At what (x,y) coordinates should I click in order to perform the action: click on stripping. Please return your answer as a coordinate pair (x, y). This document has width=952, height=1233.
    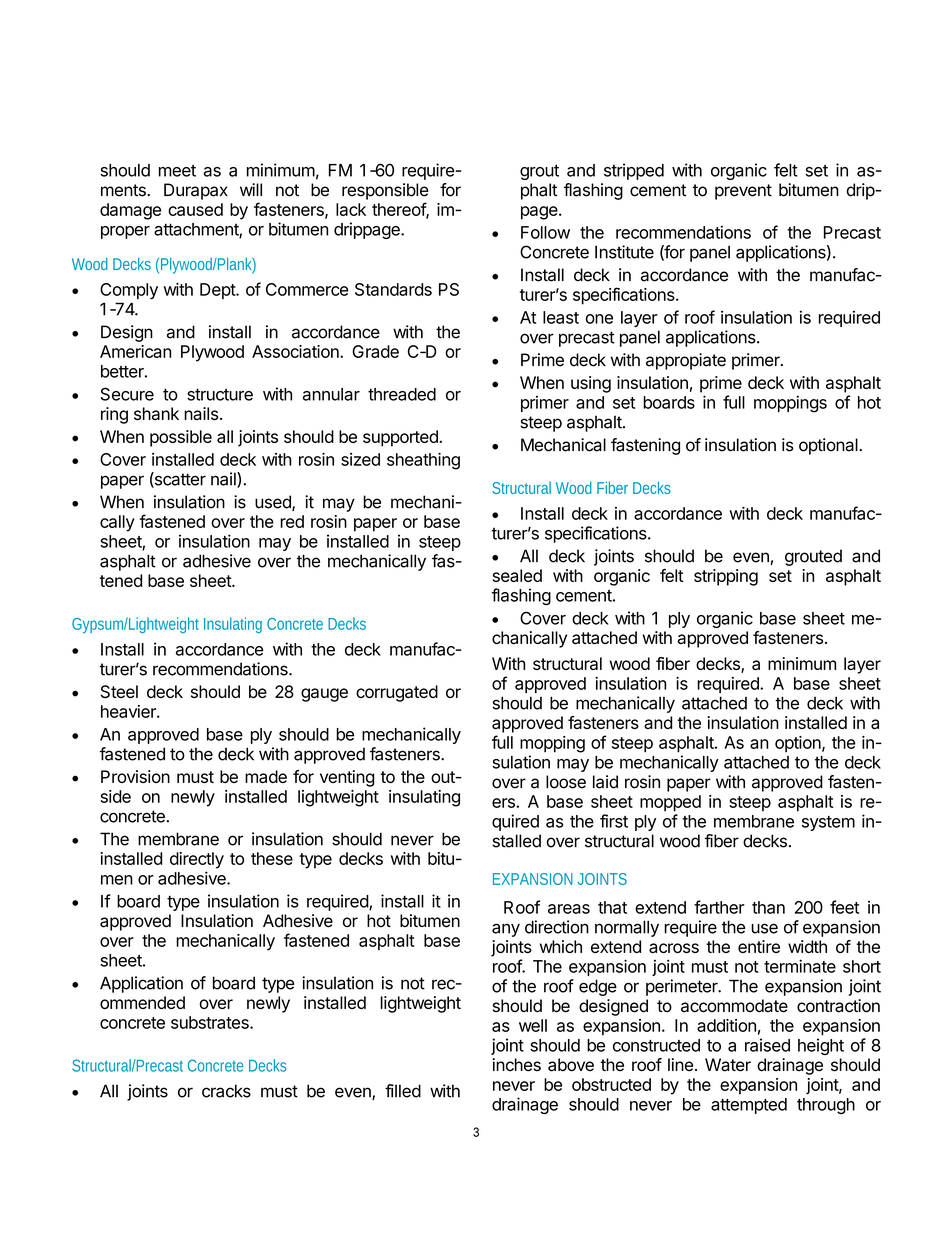
    Looking at the image, I should click on (726, 577).
